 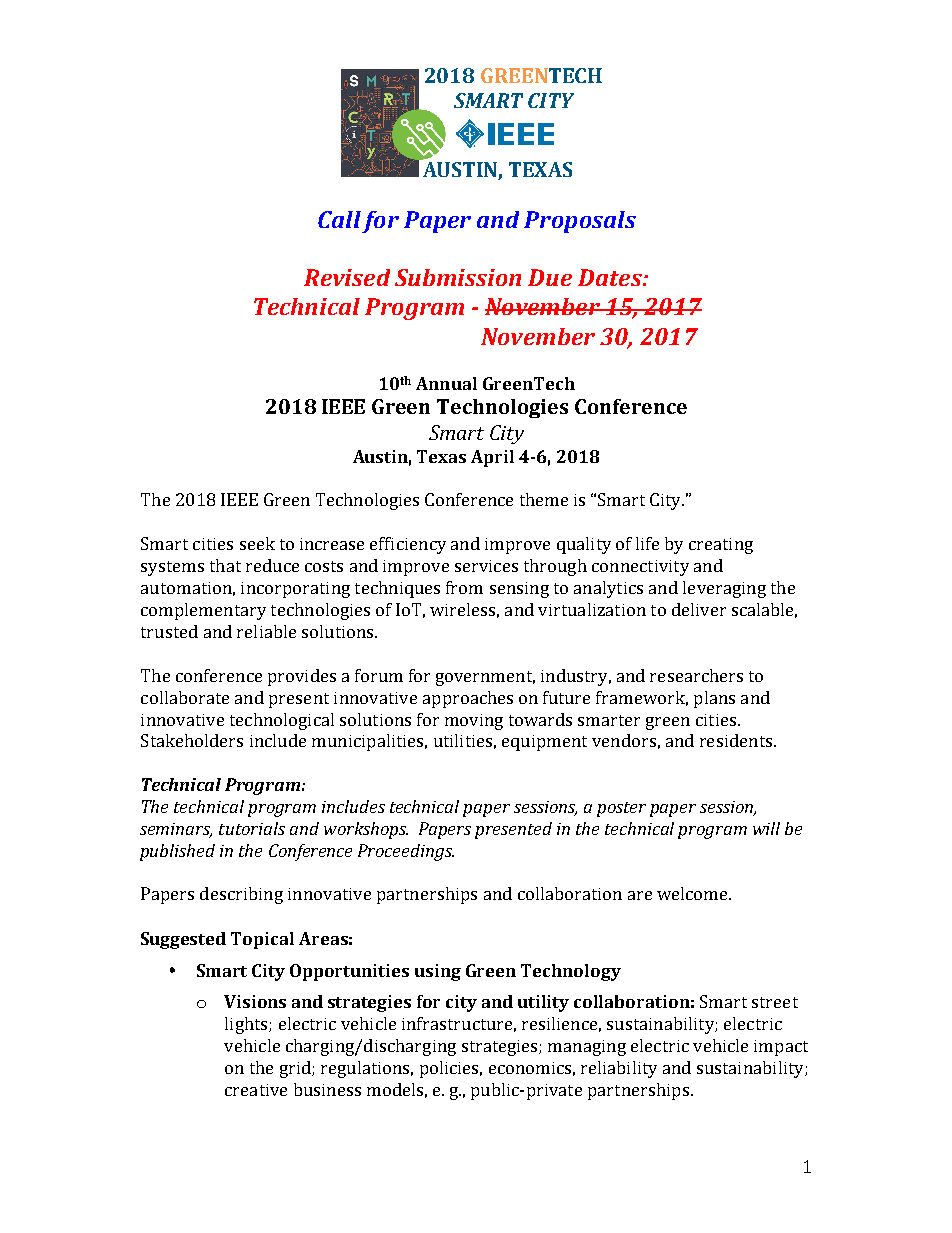 I want to click on government, so click(x=485, y=678).
